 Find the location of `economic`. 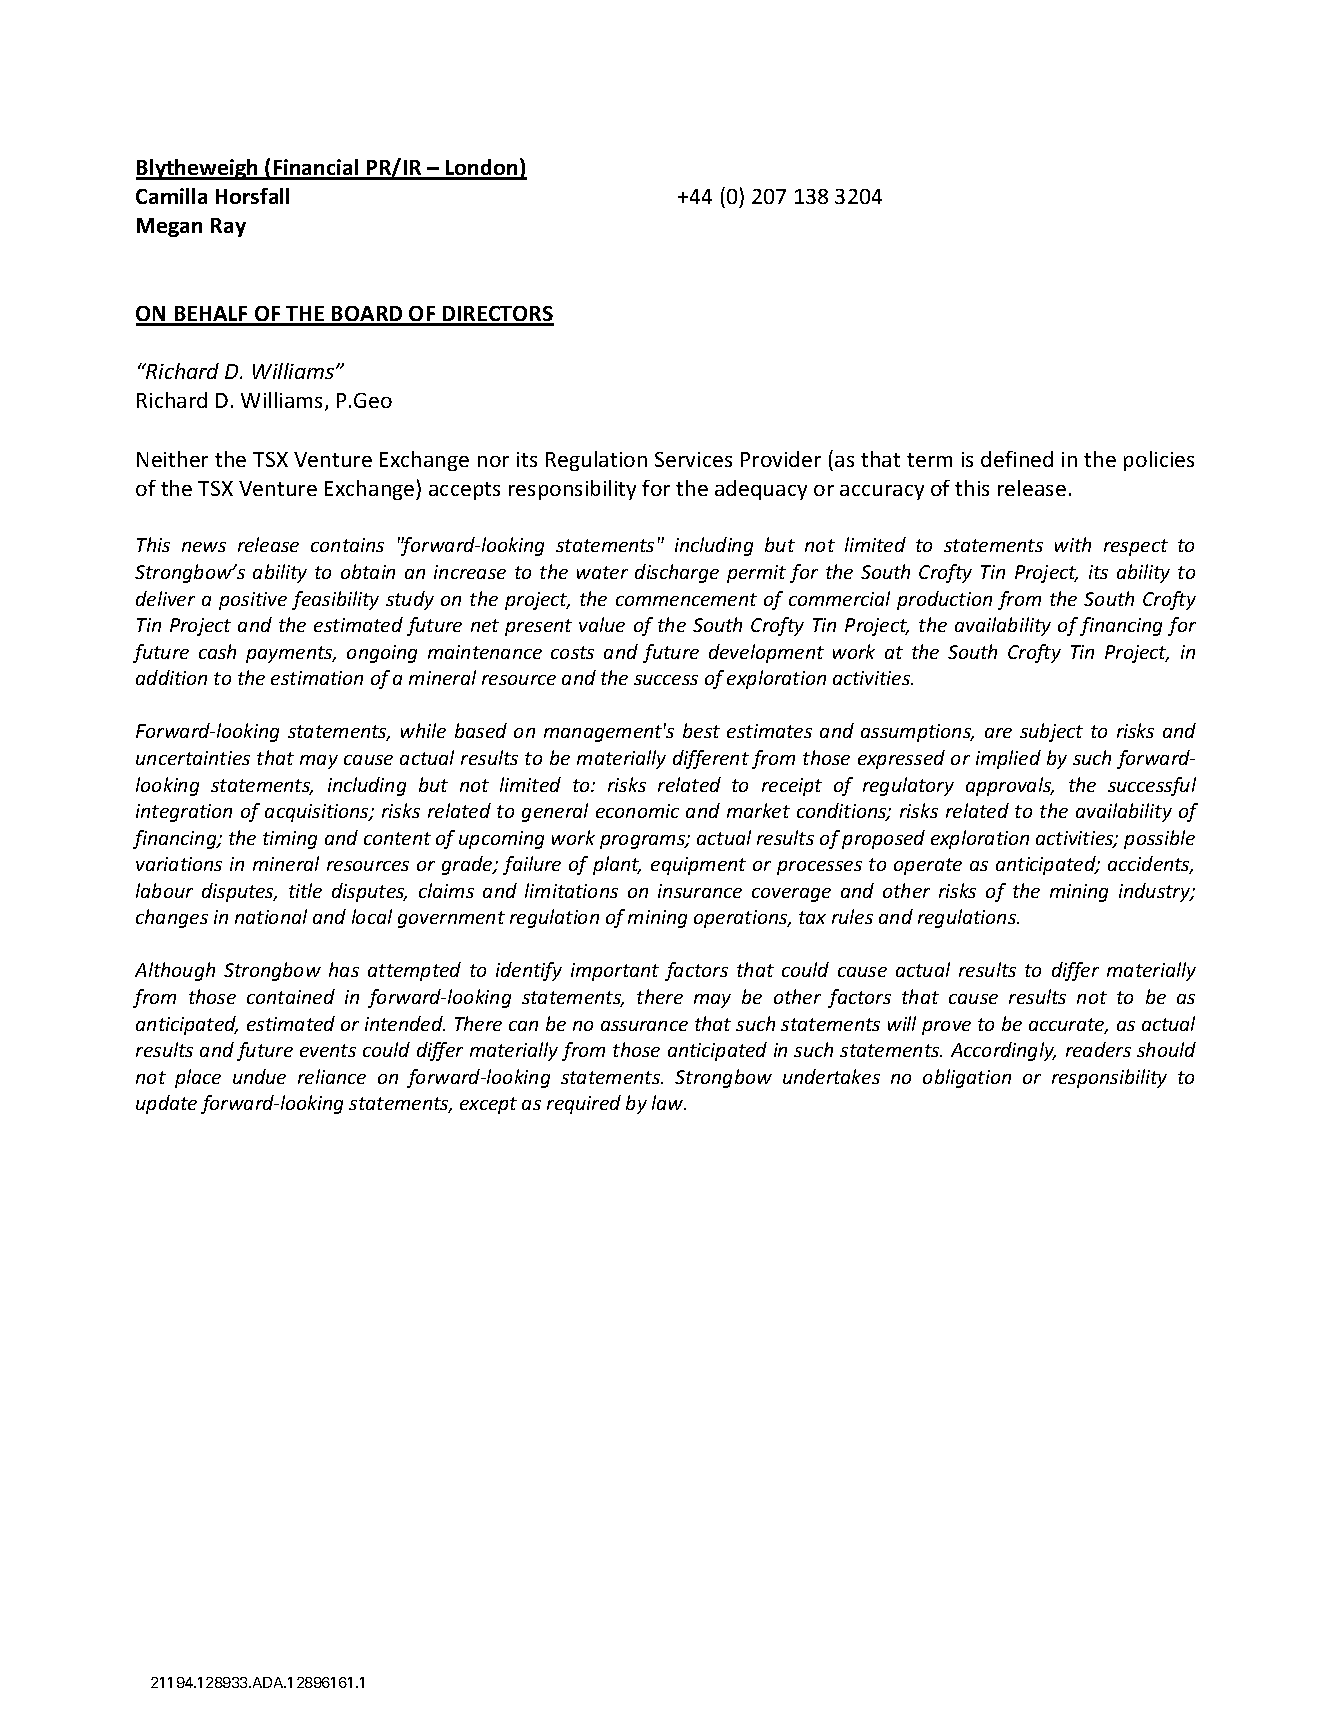

economic is located at coordinates (637, 811).
